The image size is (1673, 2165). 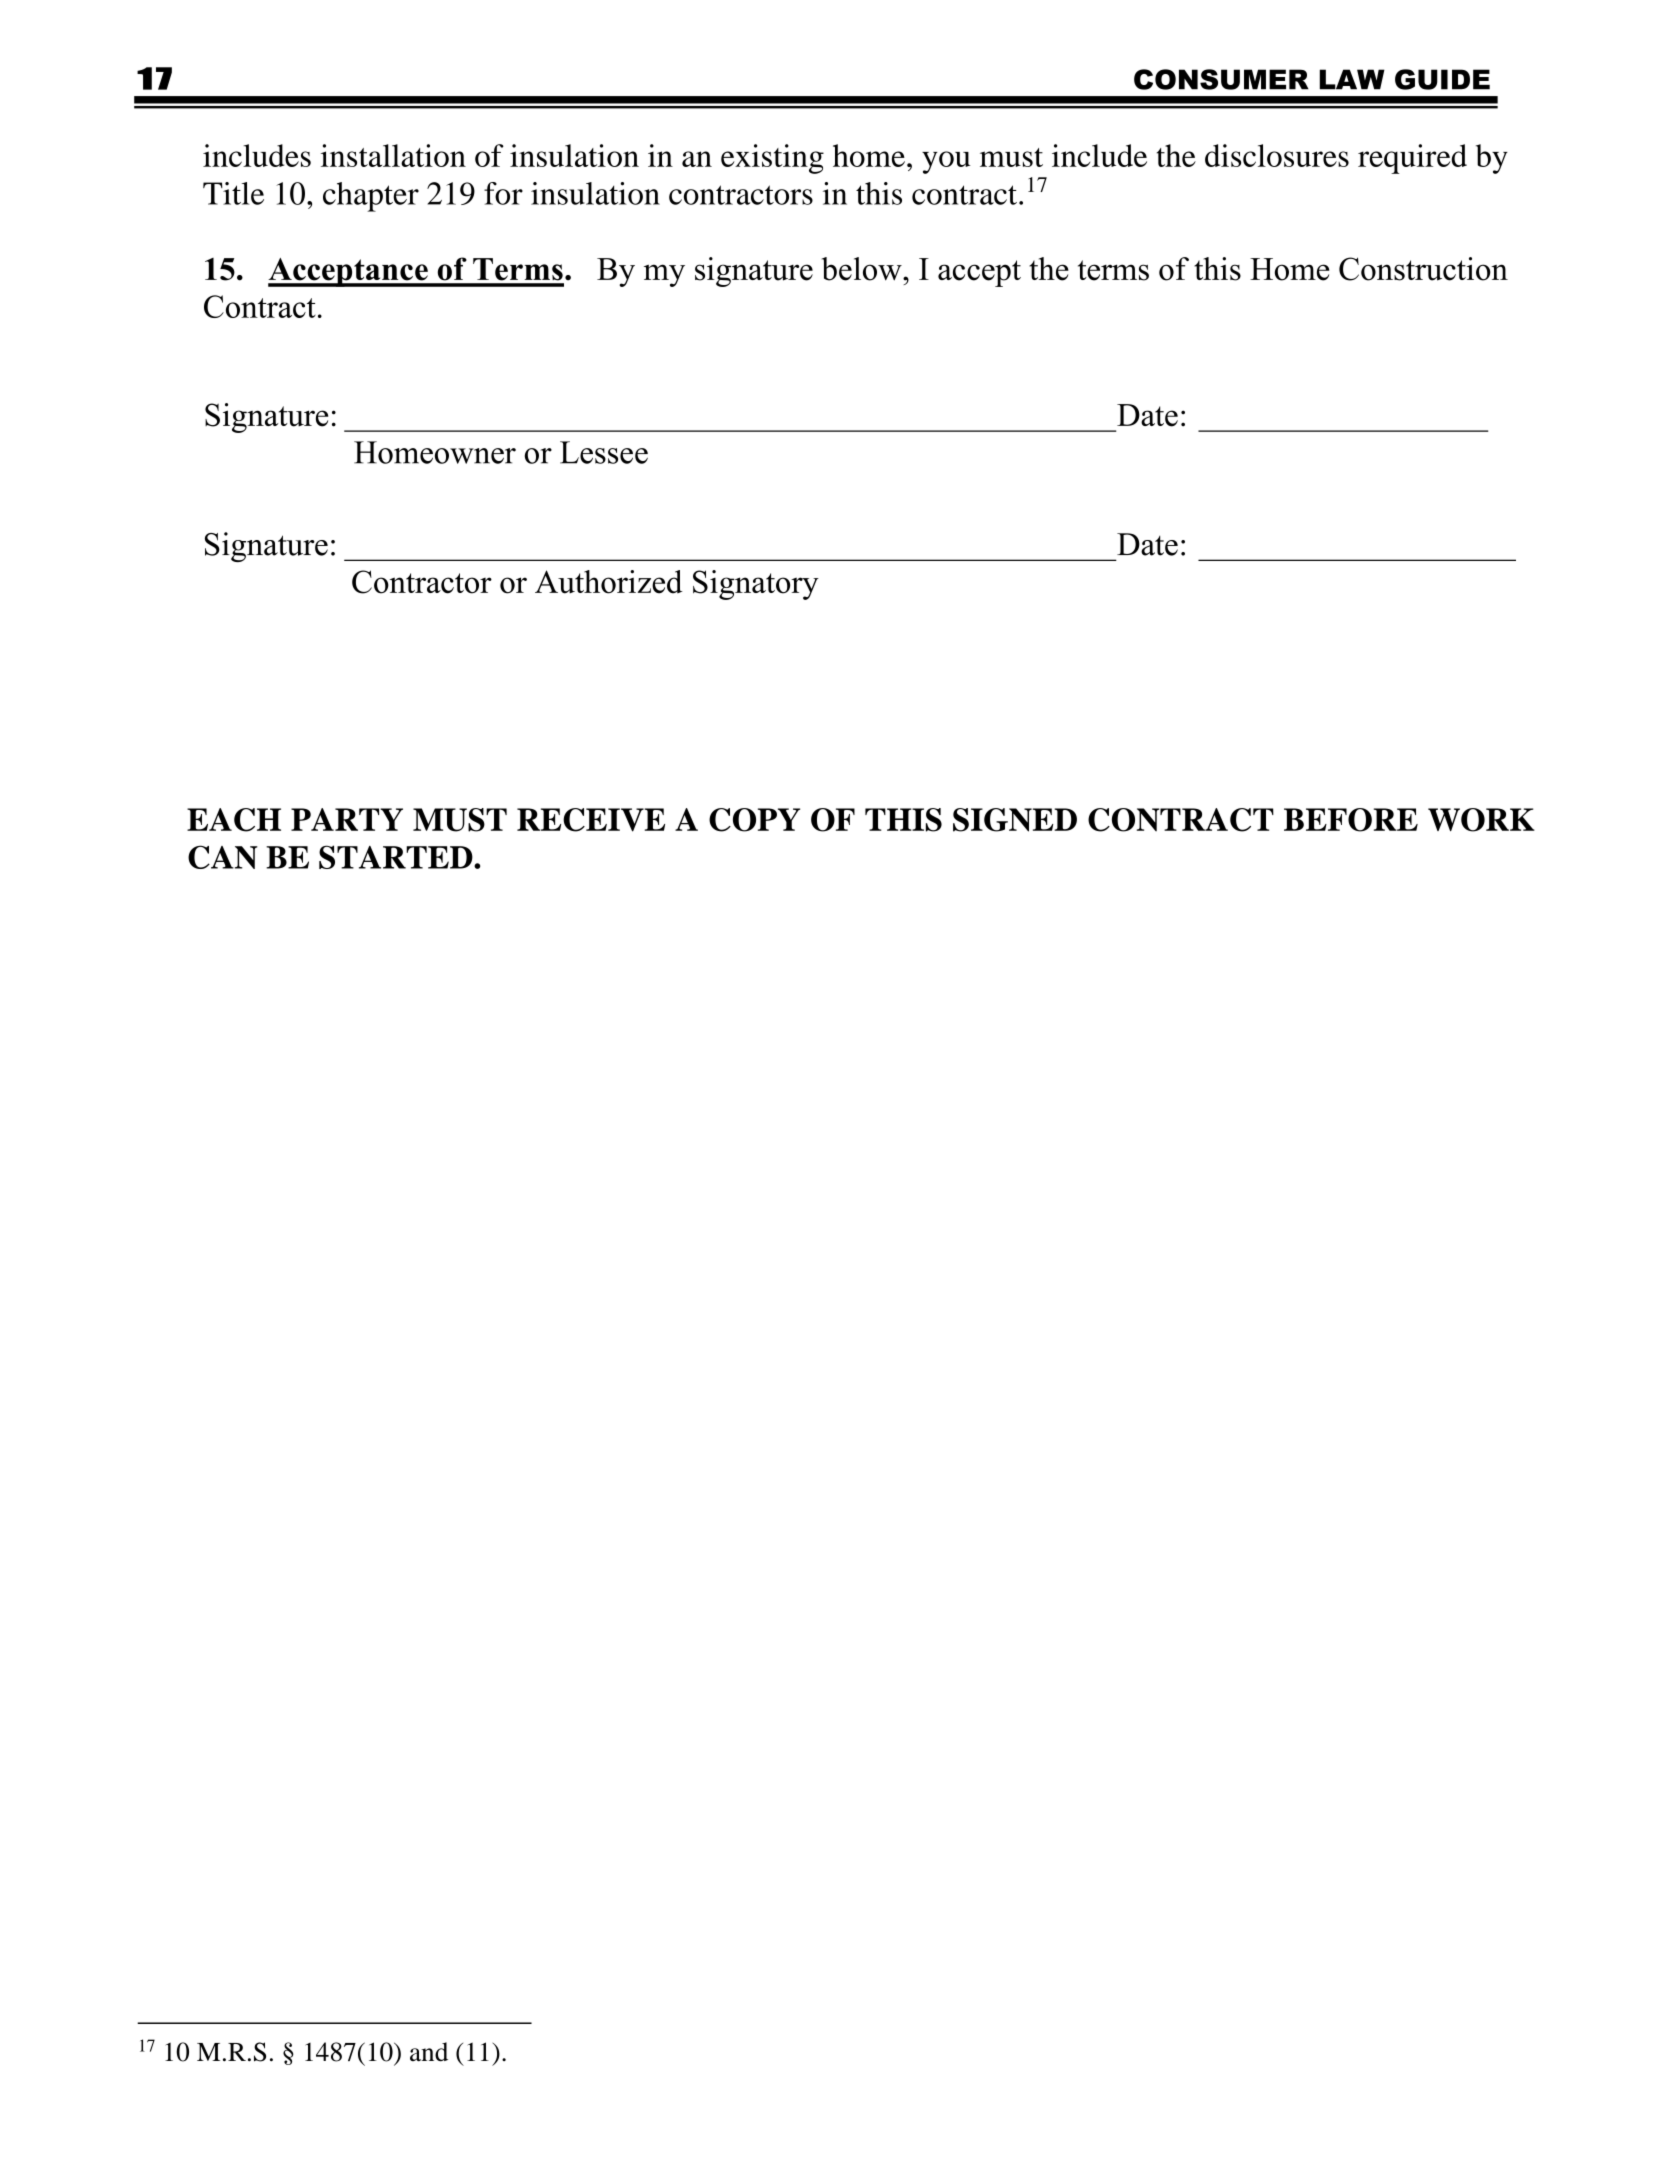 What do you see at coordinates (347, 819) in the image?
I see `PARTY` at bounding box center [347, 819].
